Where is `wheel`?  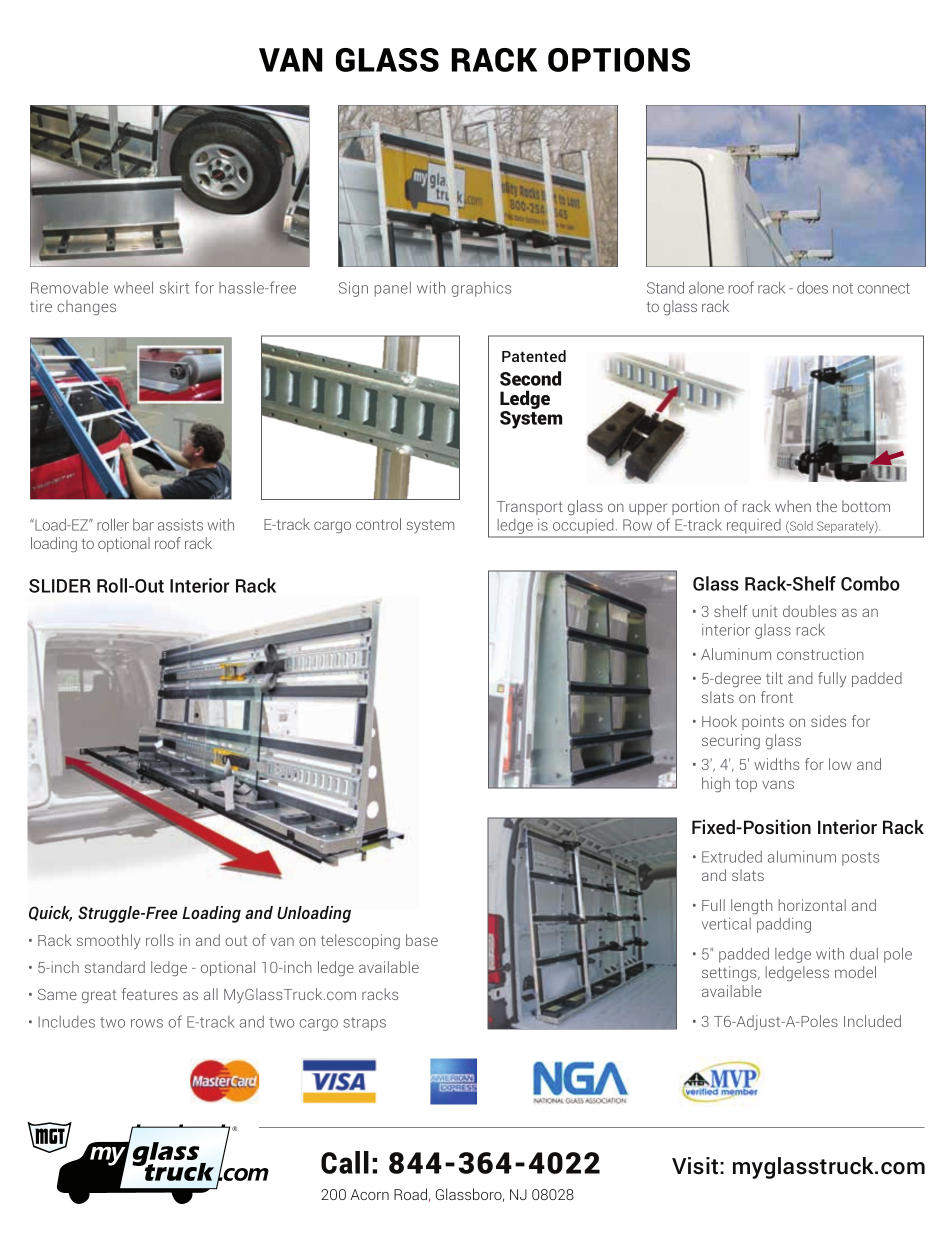
wheel is located at coordinates (133, 288).
